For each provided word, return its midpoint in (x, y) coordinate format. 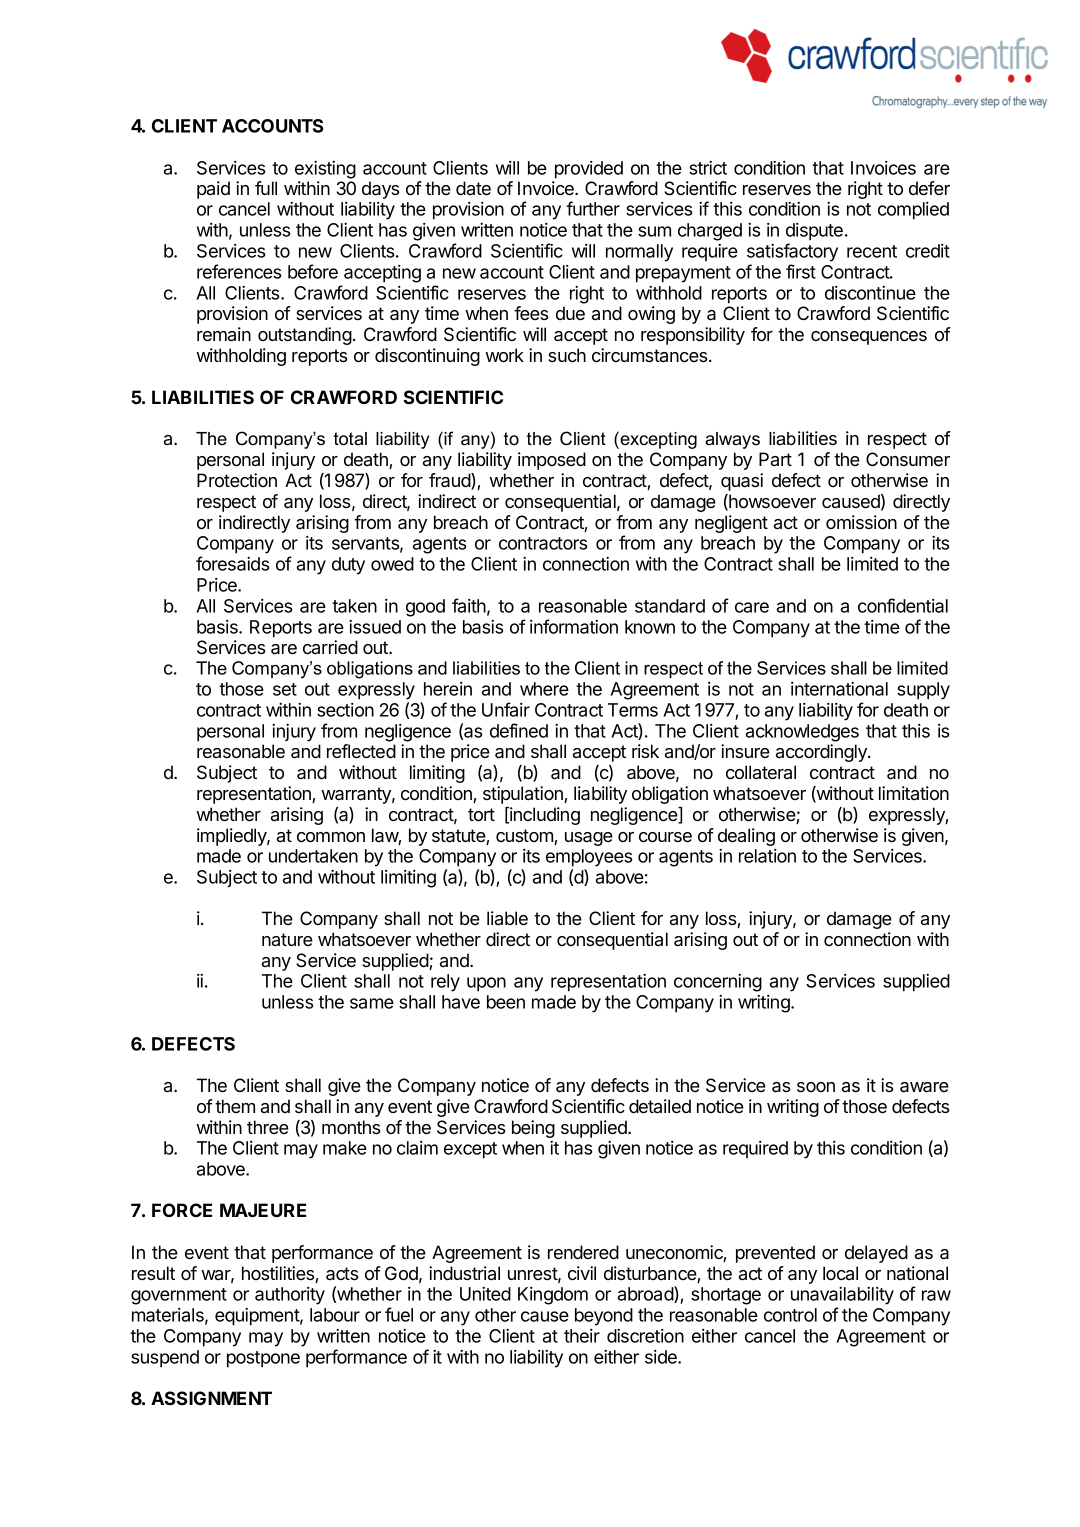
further (593, 208)
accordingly (822, 753)
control (790, 1315)
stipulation (524, 795)
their (582, 1336)
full (266, 188)
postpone (263, 1359)
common (331, 837)
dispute (814, 232)
